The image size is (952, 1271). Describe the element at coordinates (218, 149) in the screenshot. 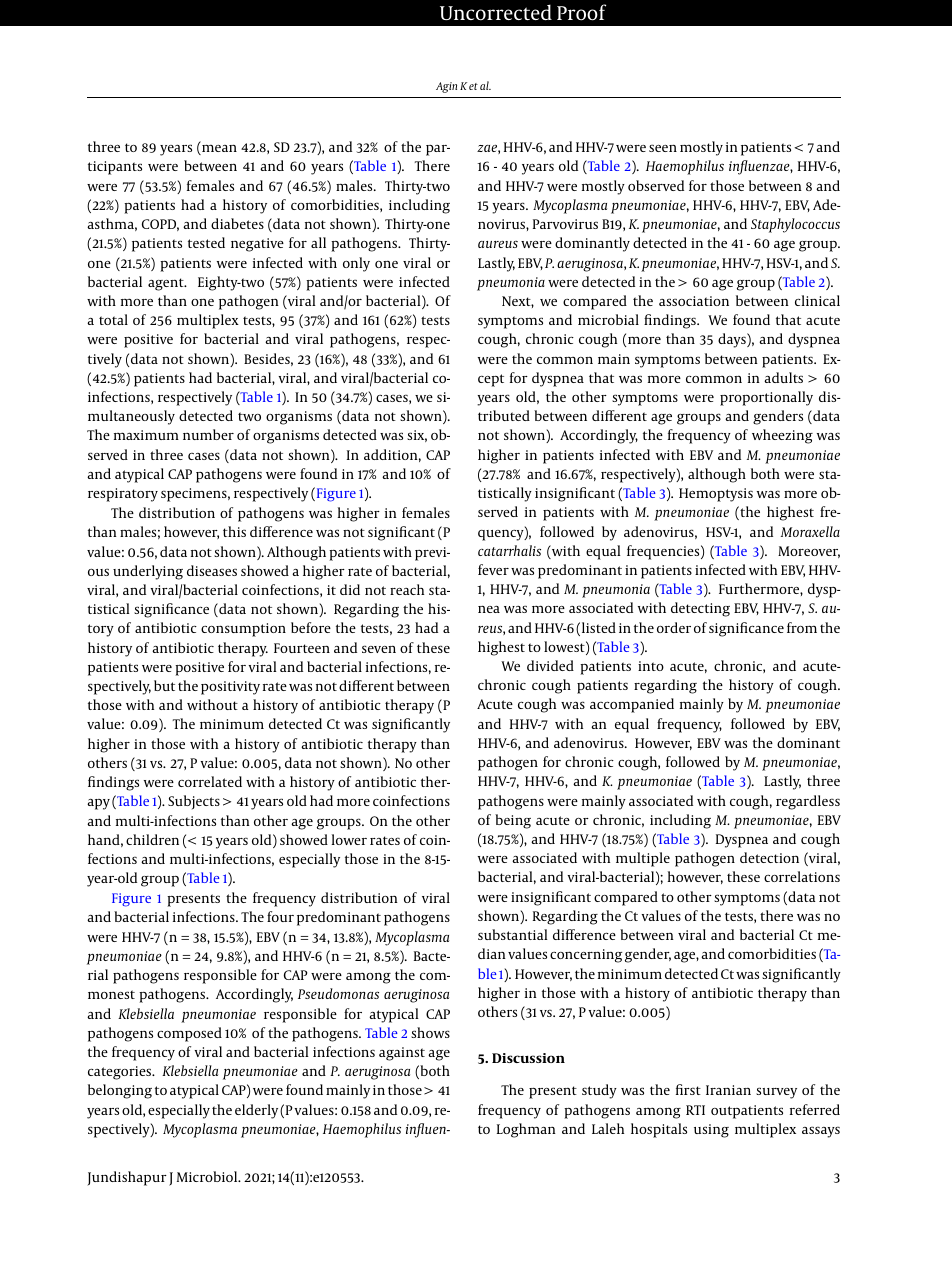

I see `mean` at that location.
